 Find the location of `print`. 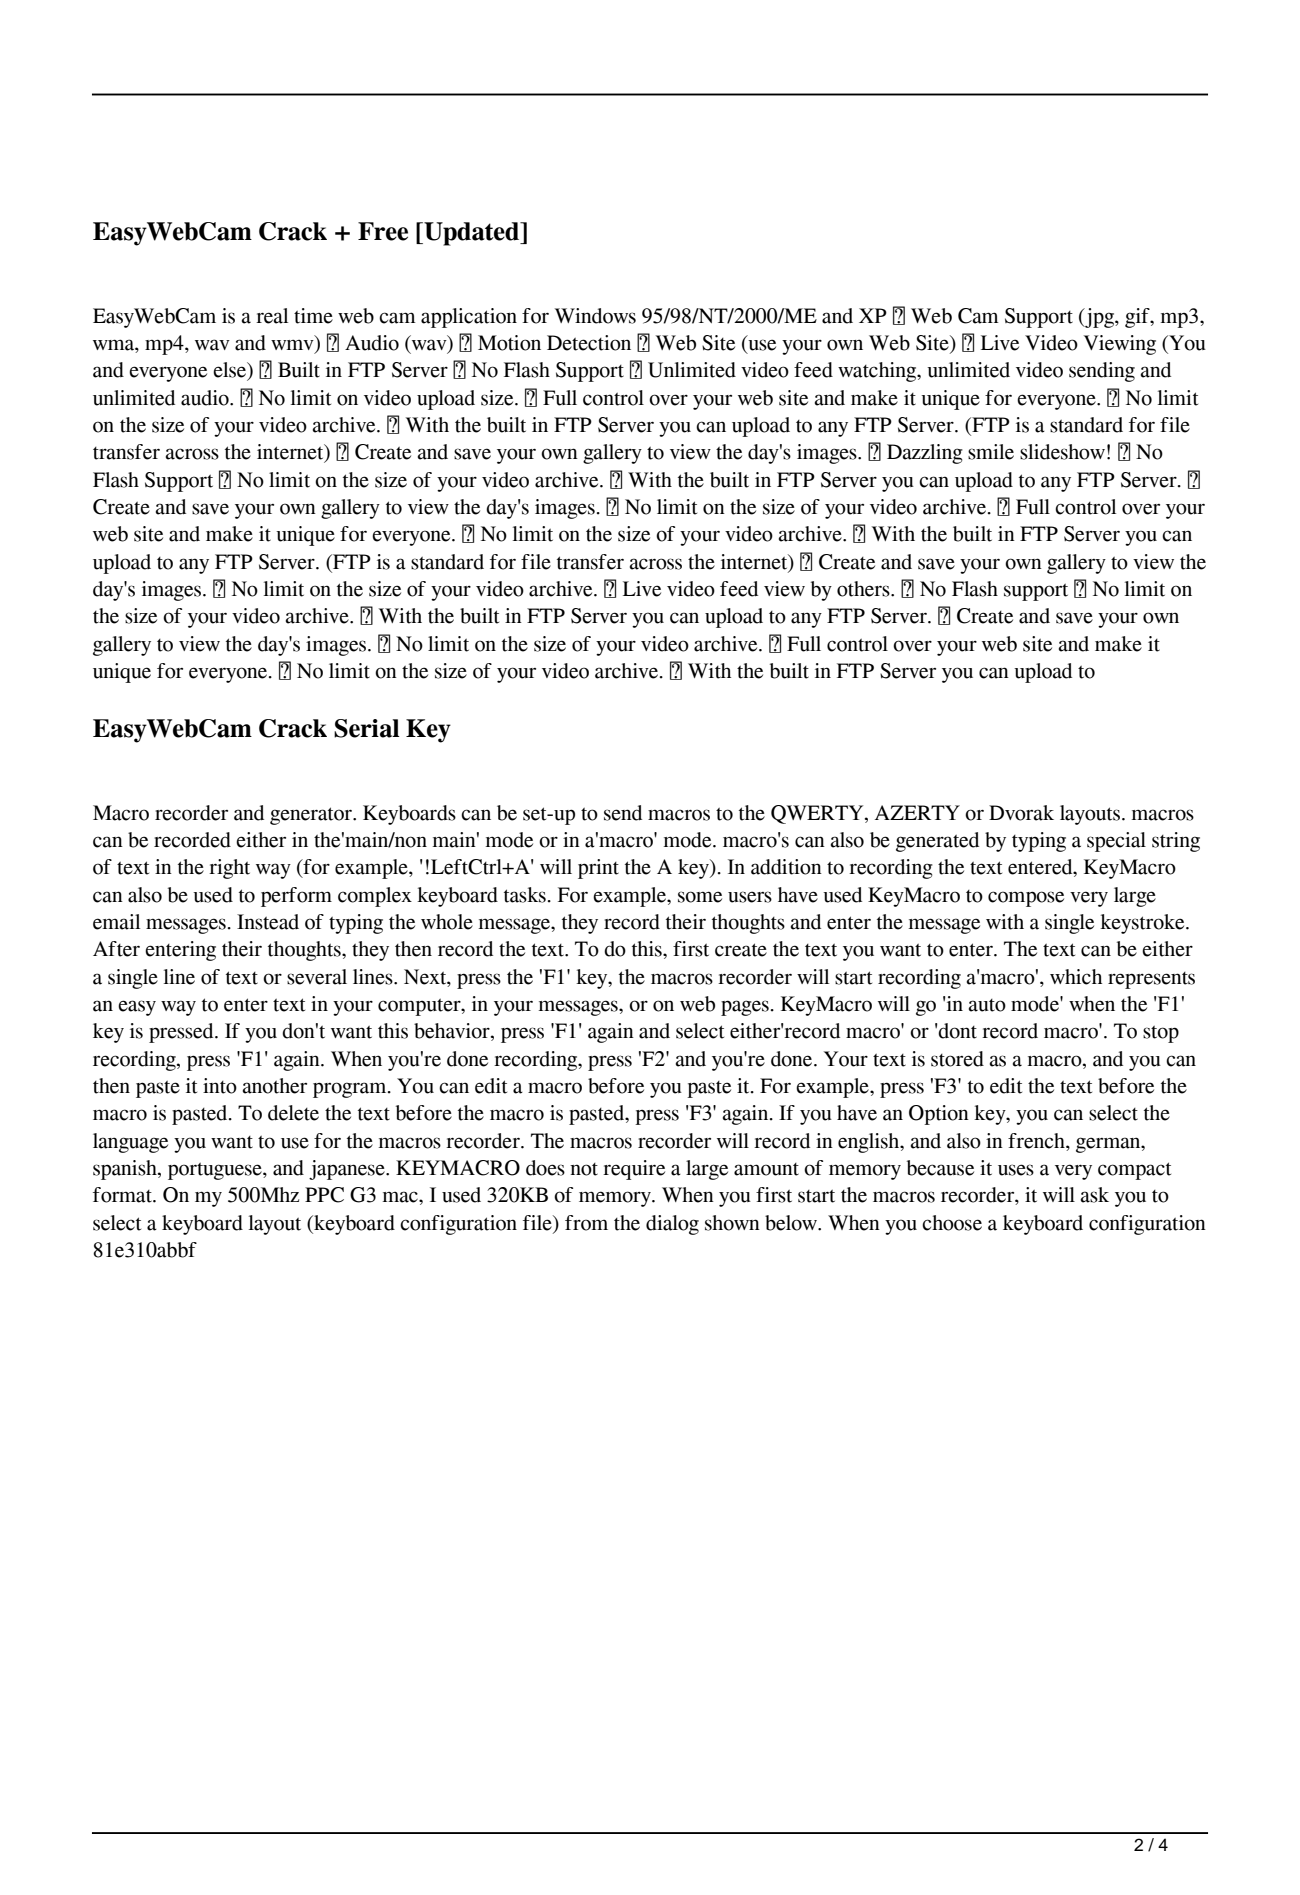

print is located at coordinates (598, 869).
